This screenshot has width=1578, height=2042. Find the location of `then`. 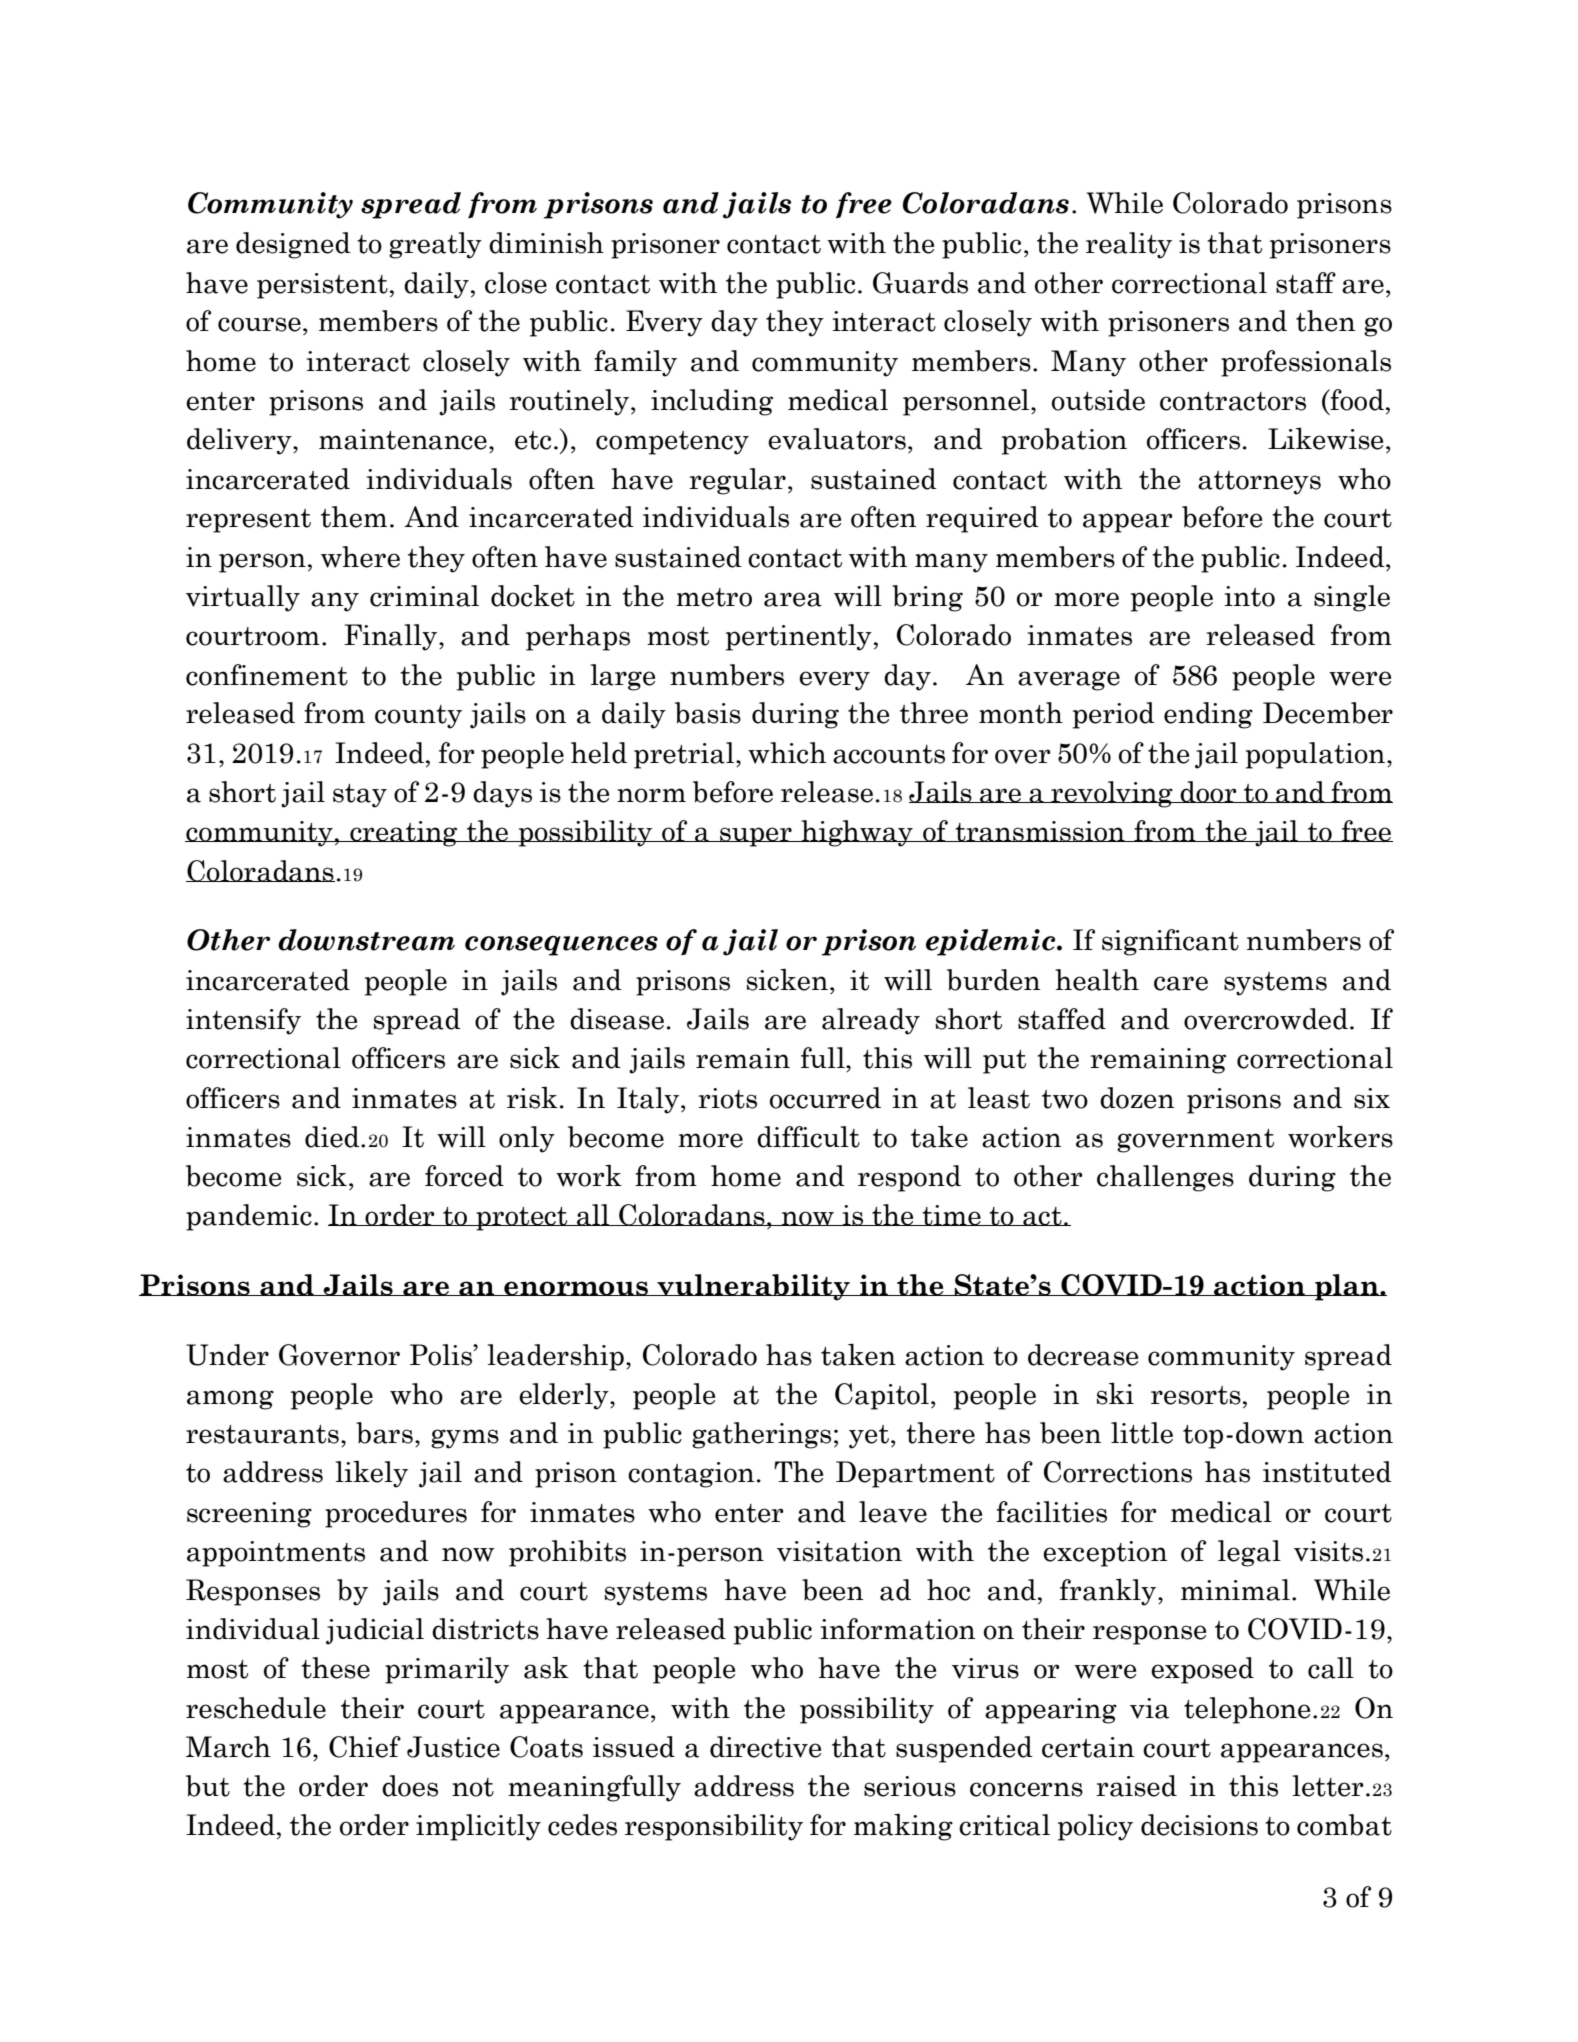

then is located at coordinates (1325, 321).
